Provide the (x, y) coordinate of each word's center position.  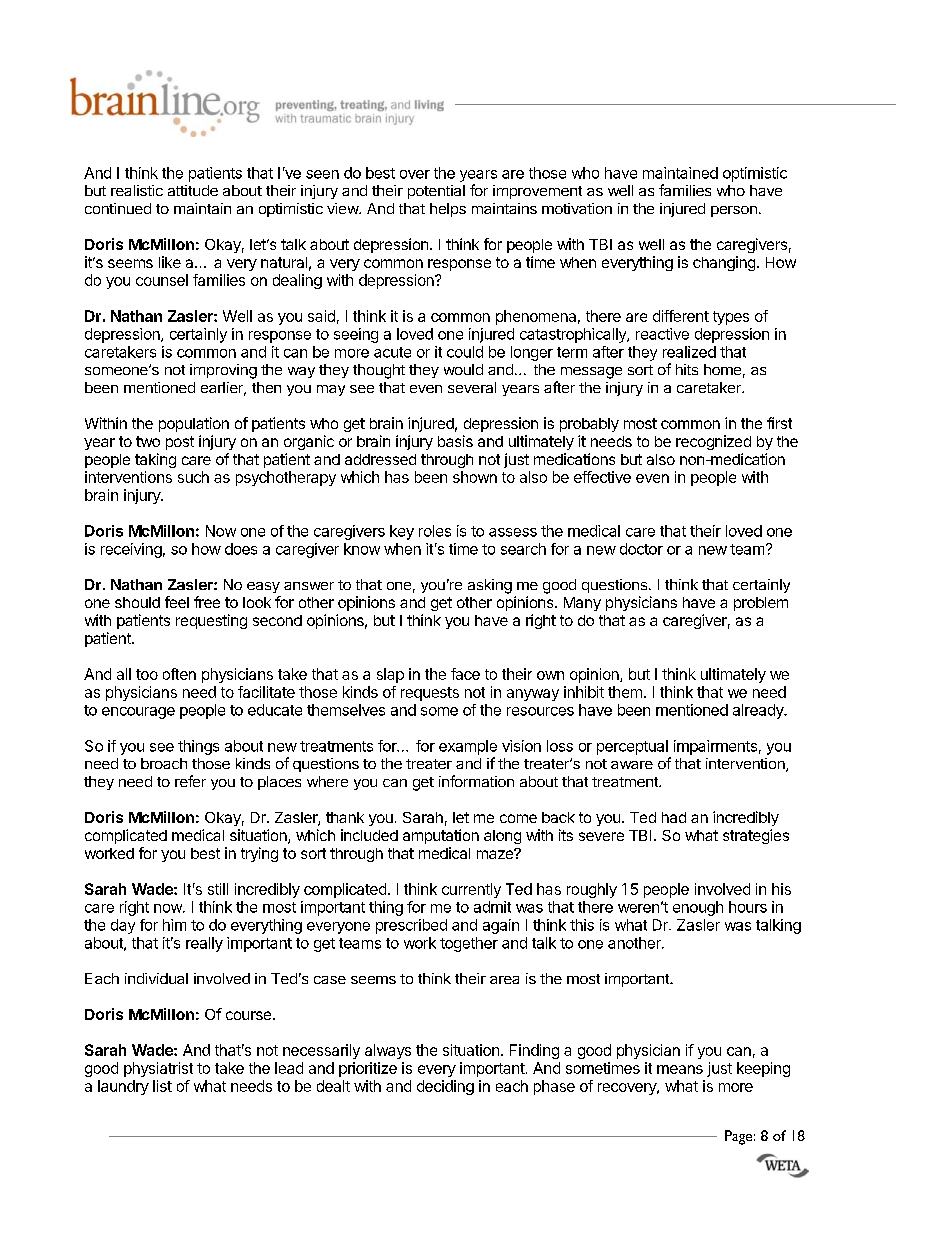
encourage (138, 713)
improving (223, 371)
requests (430, 694)
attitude (193, 190)
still (218, 889)
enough (698, 908)
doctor (641, 549)
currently (471, 890)
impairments (715, 747)
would (463, 369)
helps (448, 210)
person (734, 211)
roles (435, 531)
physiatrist (158, 1069)
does (241, 549)
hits (687, 369)
